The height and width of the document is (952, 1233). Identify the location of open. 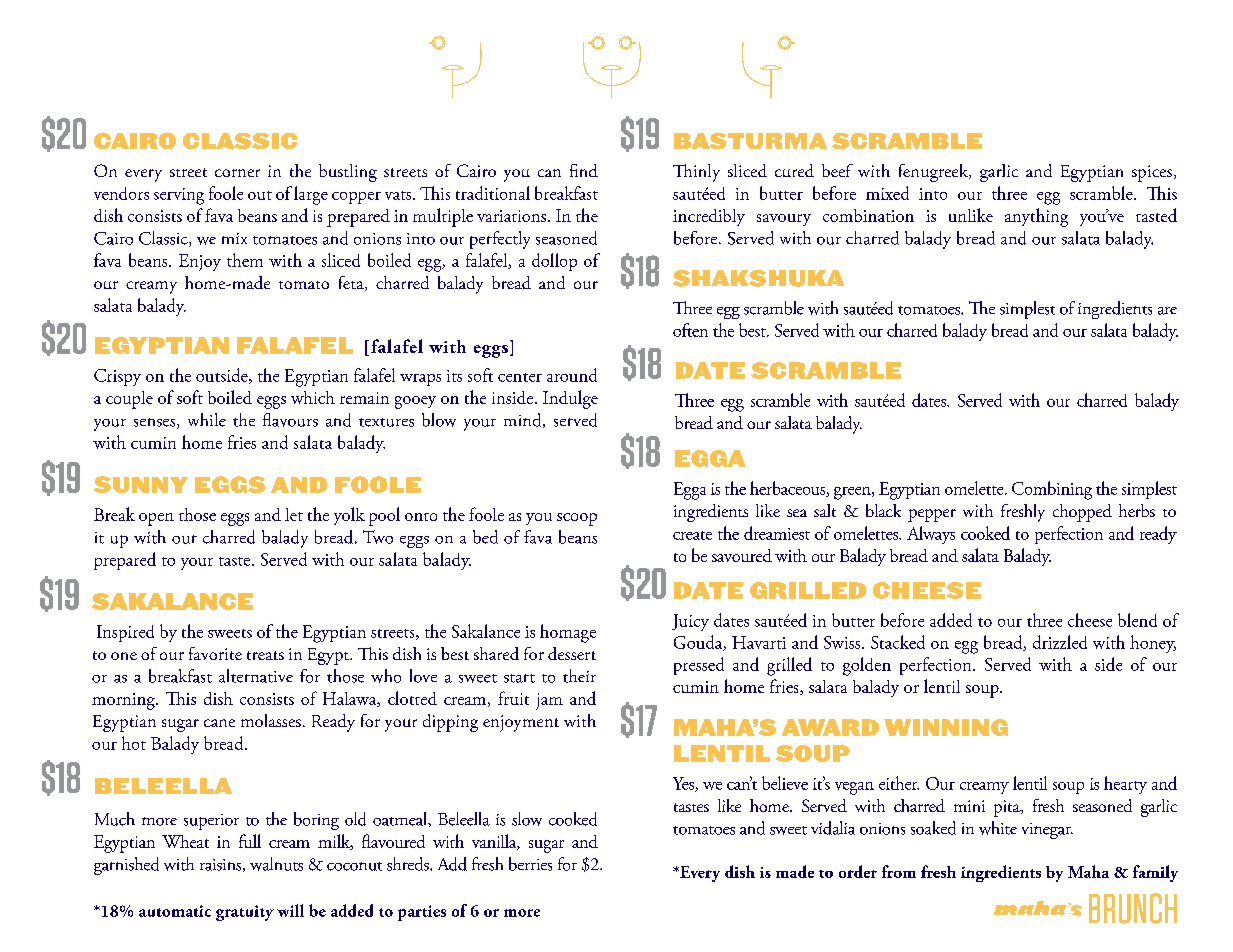
(156, 519).
